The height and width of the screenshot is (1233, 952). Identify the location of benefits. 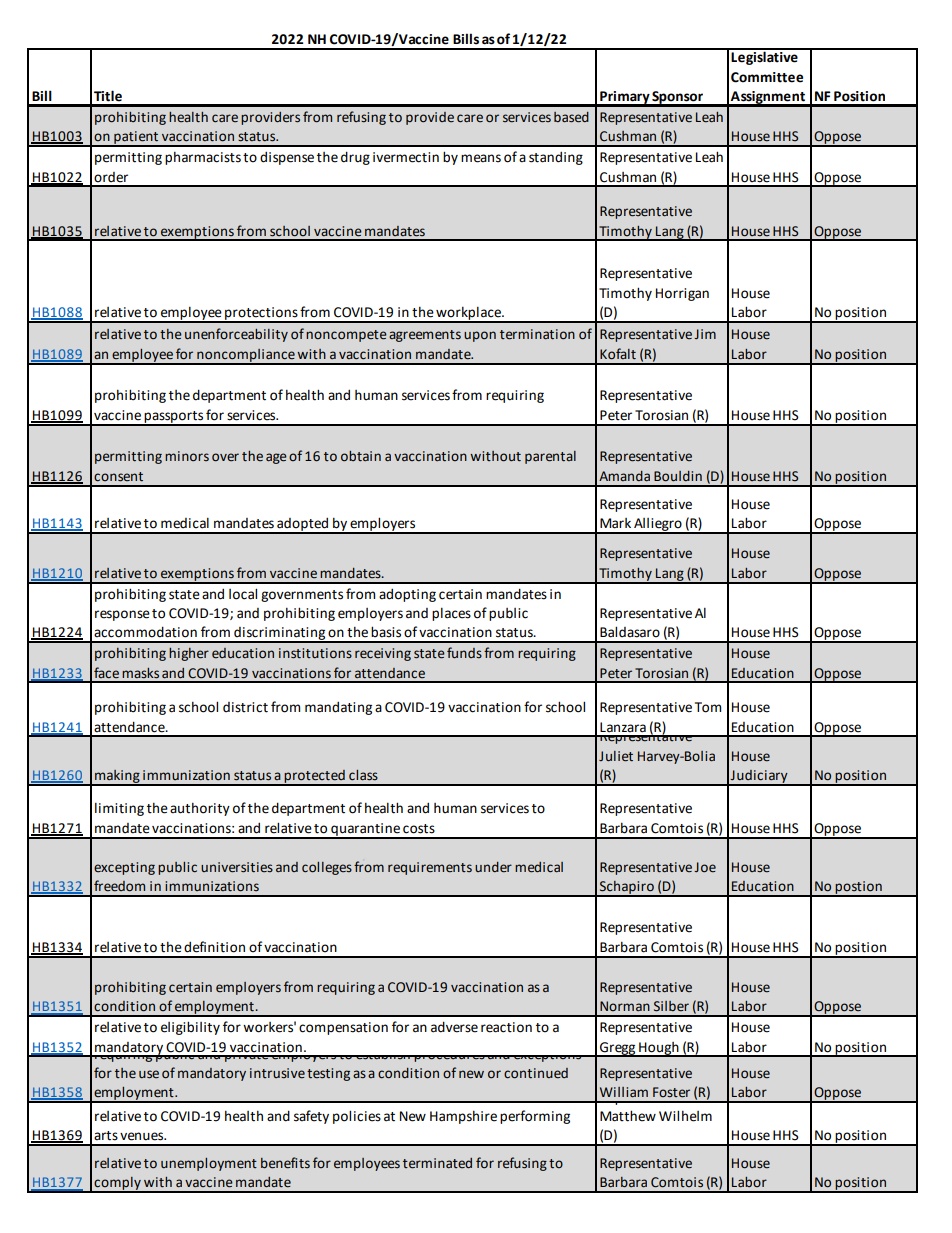
(285, 1163).
